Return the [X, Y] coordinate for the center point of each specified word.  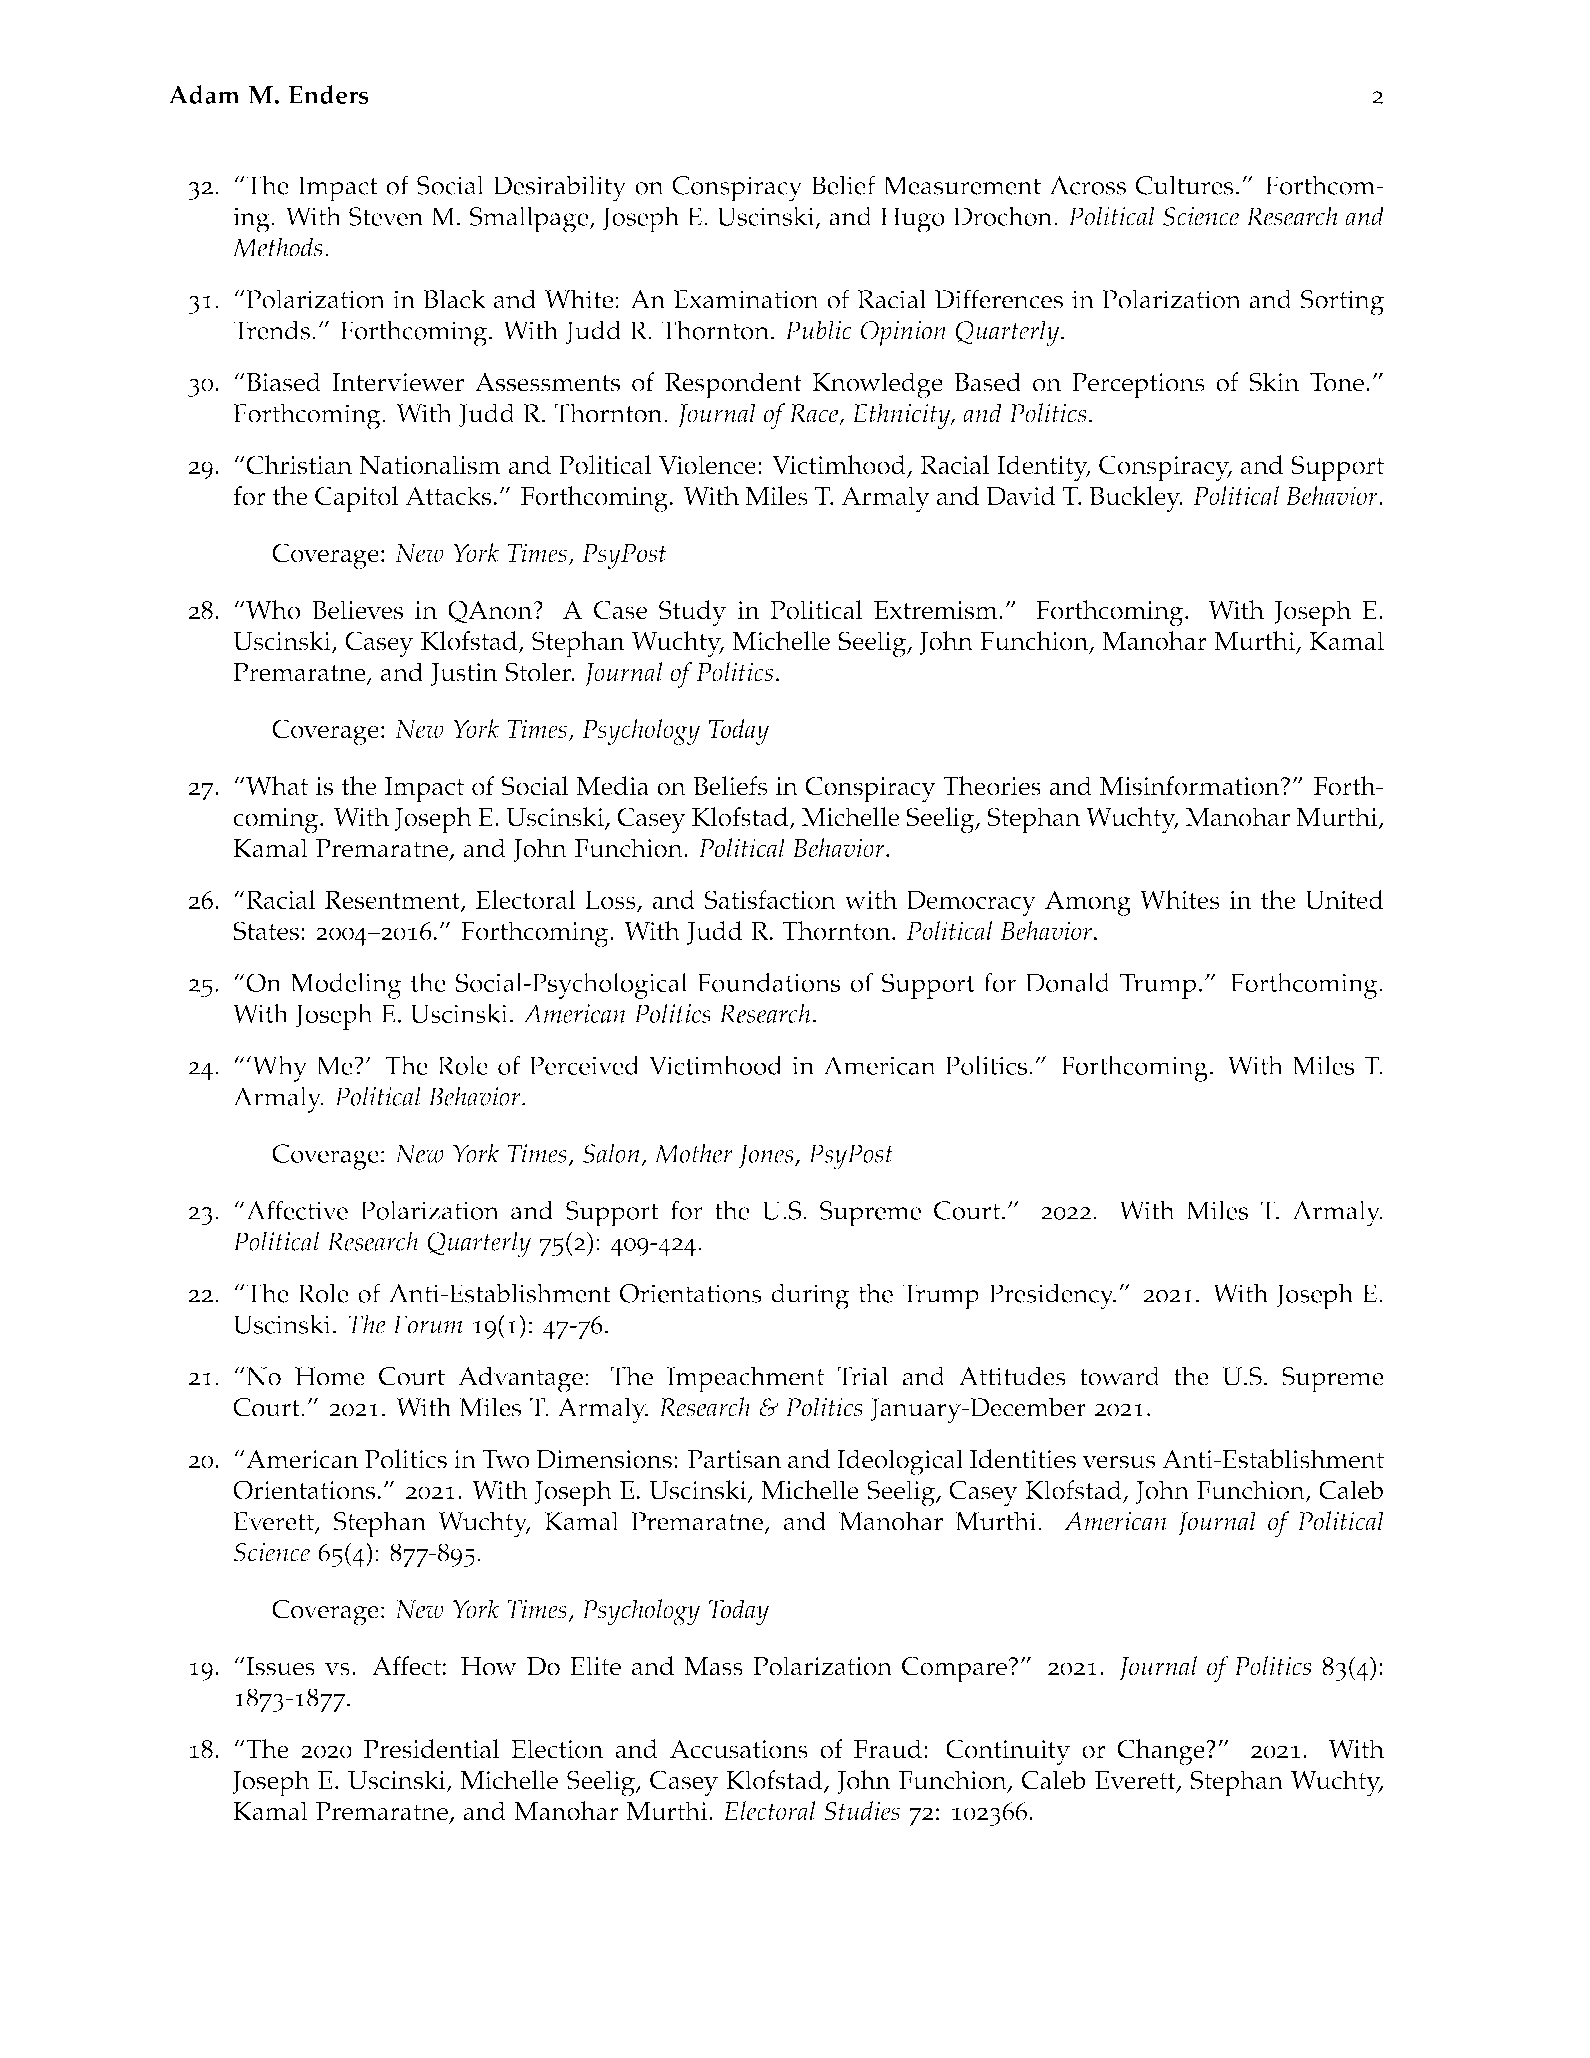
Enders [328, 94]
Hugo [912, 220]
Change [1162, 1752]
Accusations [739, 1749]
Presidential [432, 1749]
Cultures [1184, 185]
